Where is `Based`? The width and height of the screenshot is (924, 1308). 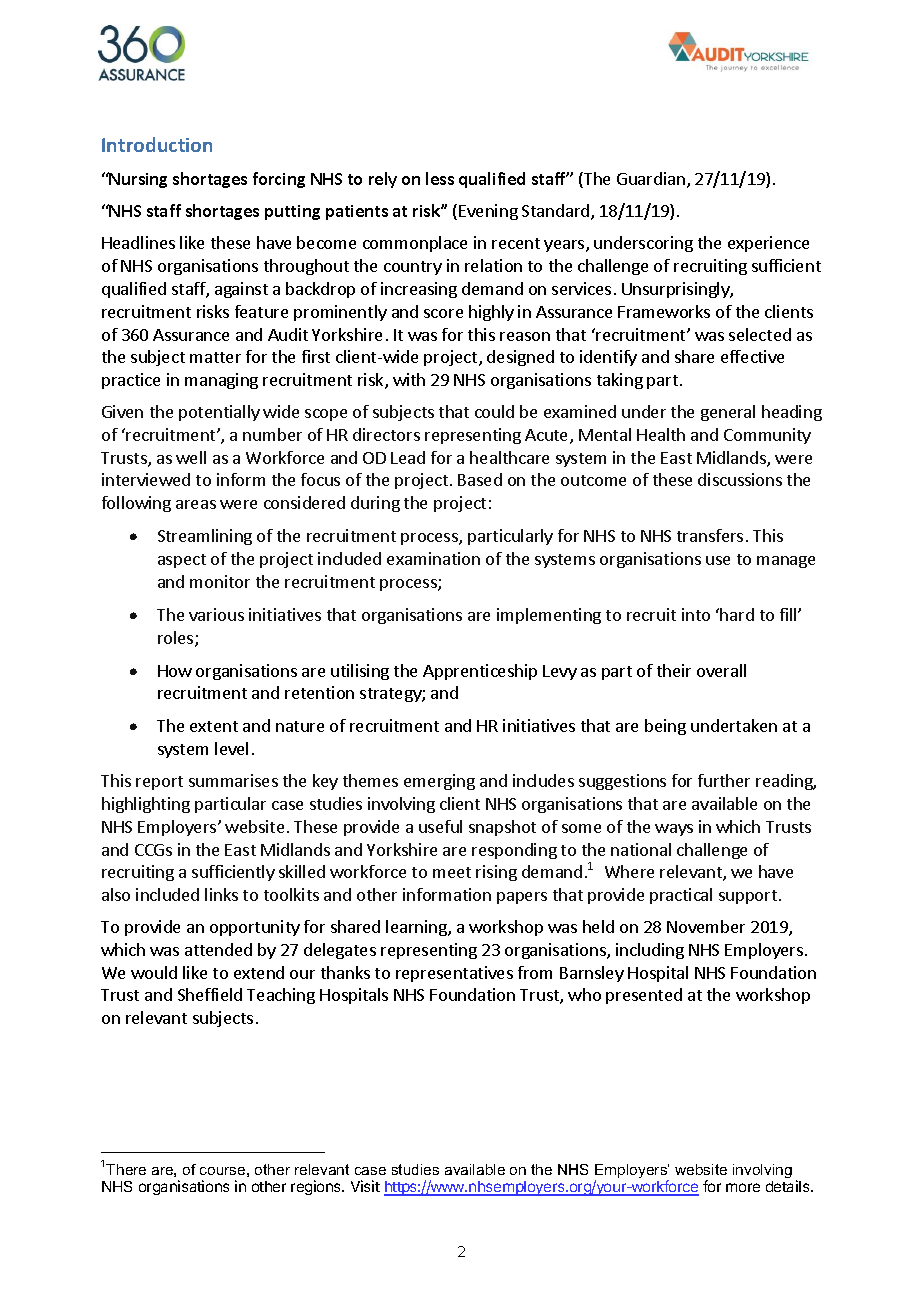 Based is located at coordinates (480, 479).
